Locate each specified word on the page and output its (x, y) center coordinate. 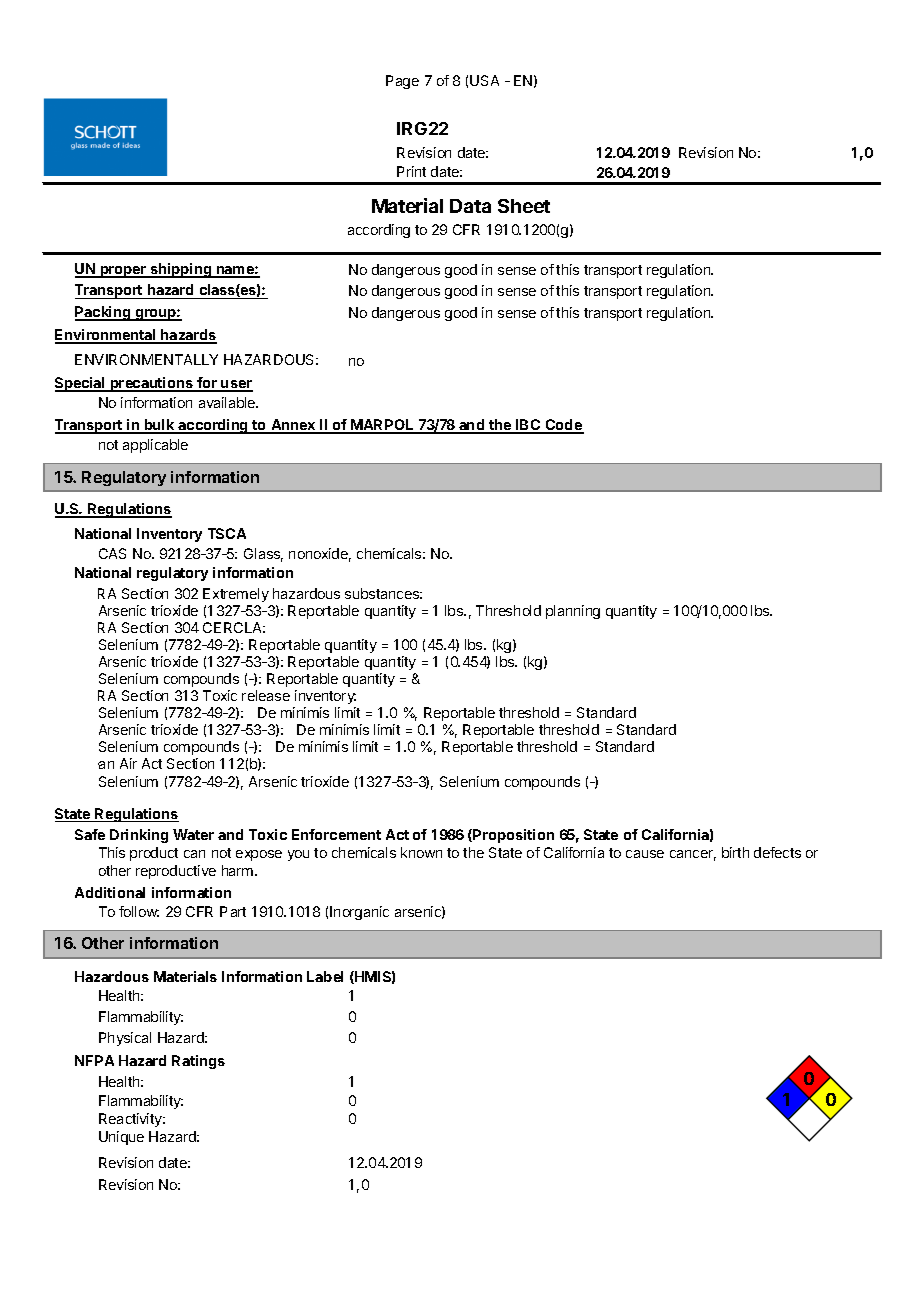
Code (563, 426)
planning (573, 612)
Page (402, 82)
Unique (121, 1138)
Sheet (524, 206)
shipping (181, 270)
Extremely (236, 595)
